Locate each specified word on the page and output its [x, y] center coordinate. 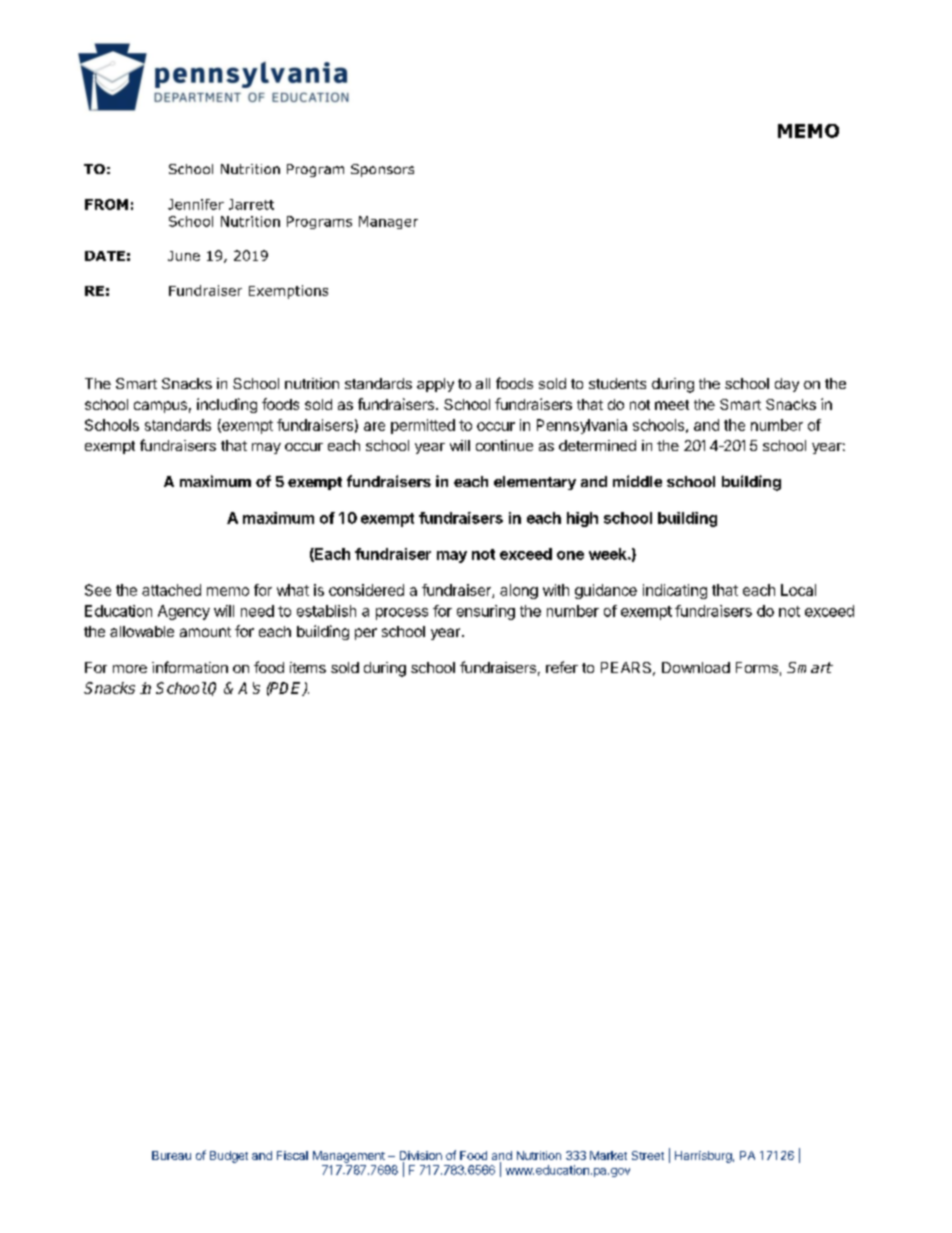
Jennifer [196, 204]
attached [171, 590]
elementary [535, 483]
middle [637, 481]
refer [562, 667]
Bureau [171, 1155]
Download [696, 667]
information [190, 667]
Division [421, 1157]
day [787, 385]
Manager [388, 222]
